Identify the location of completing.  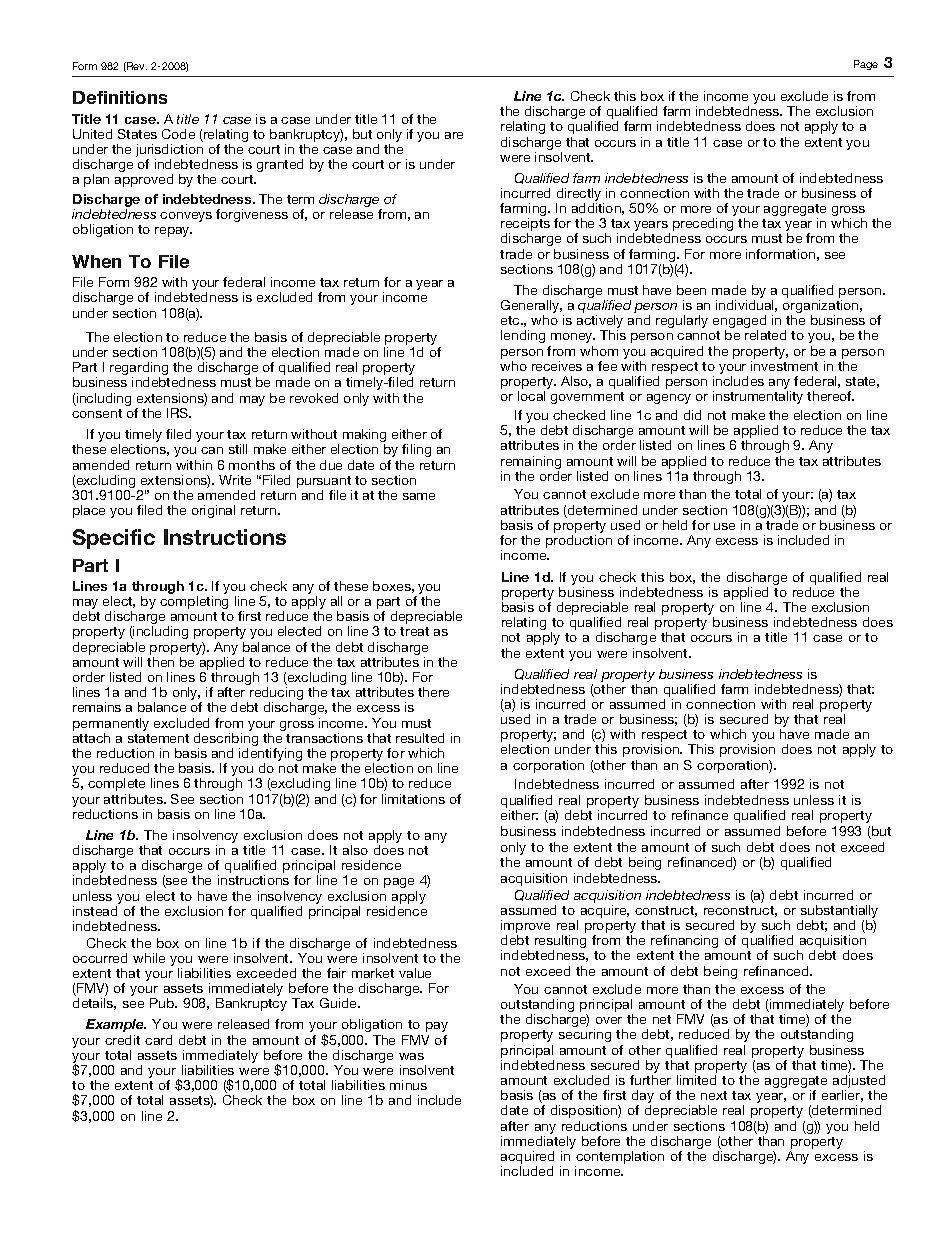
(194, 602).
